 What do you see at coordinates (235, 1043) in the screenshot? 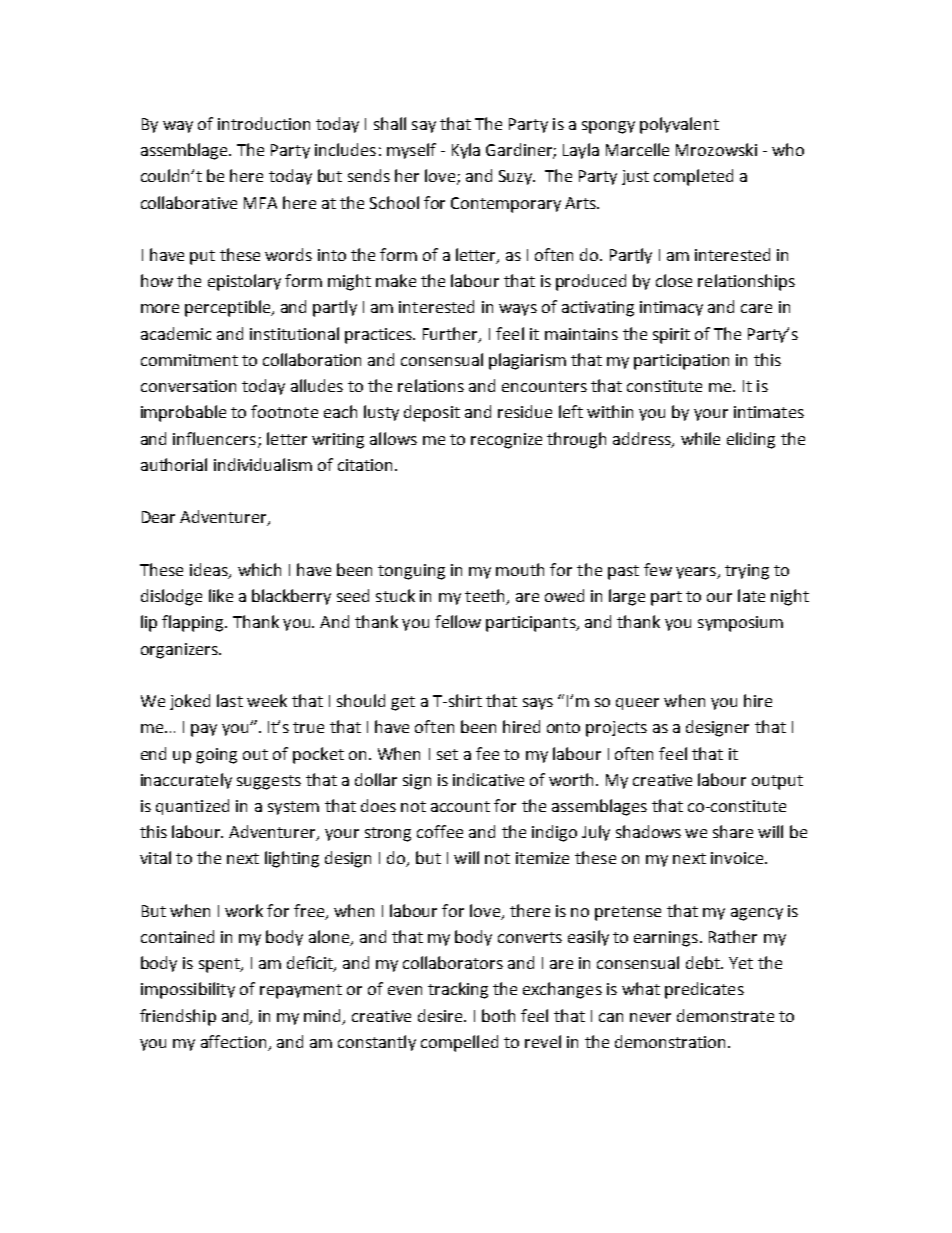
I see `affection` at bounding box center [235, 1043].
